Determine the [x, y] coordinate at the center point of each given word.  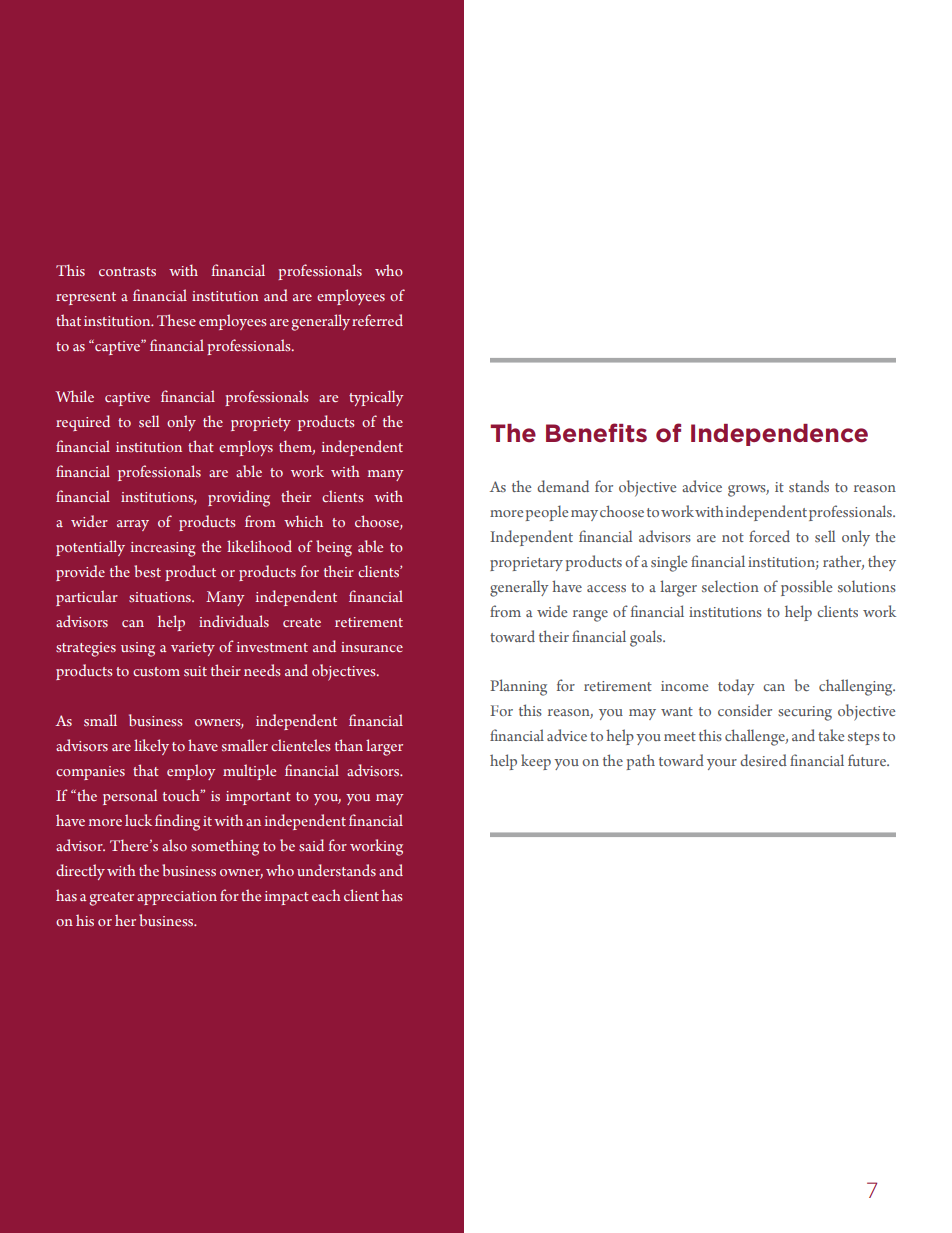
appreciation [177, 898]
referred [377, 320]
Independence [779, 435]
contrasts [127, 271]
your [722, 764]
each [326, 895]
